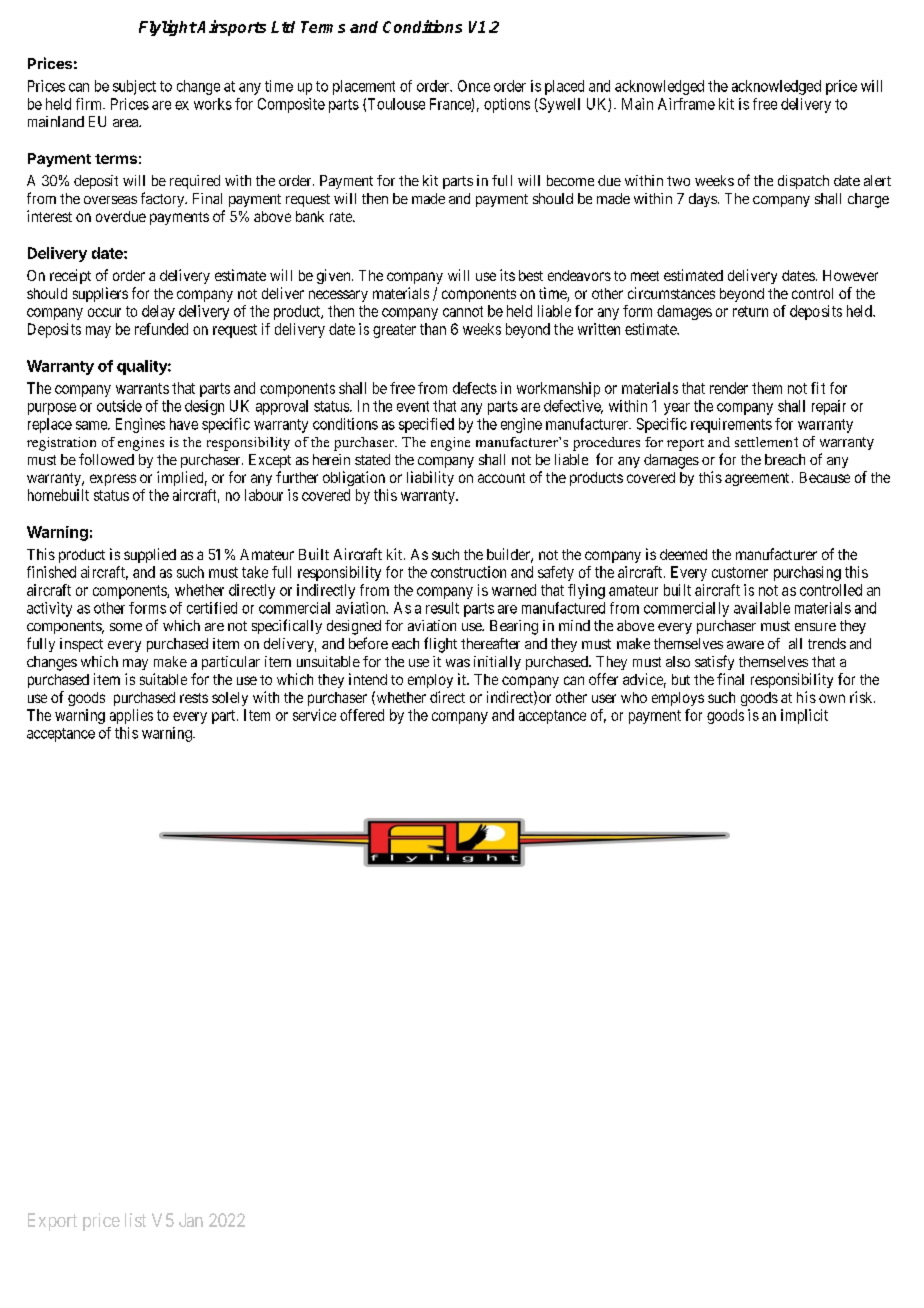 This document has width=924, height=1308. Describe the element at coordinates (191, 1220) in the document. I see `Jan` at that location.
